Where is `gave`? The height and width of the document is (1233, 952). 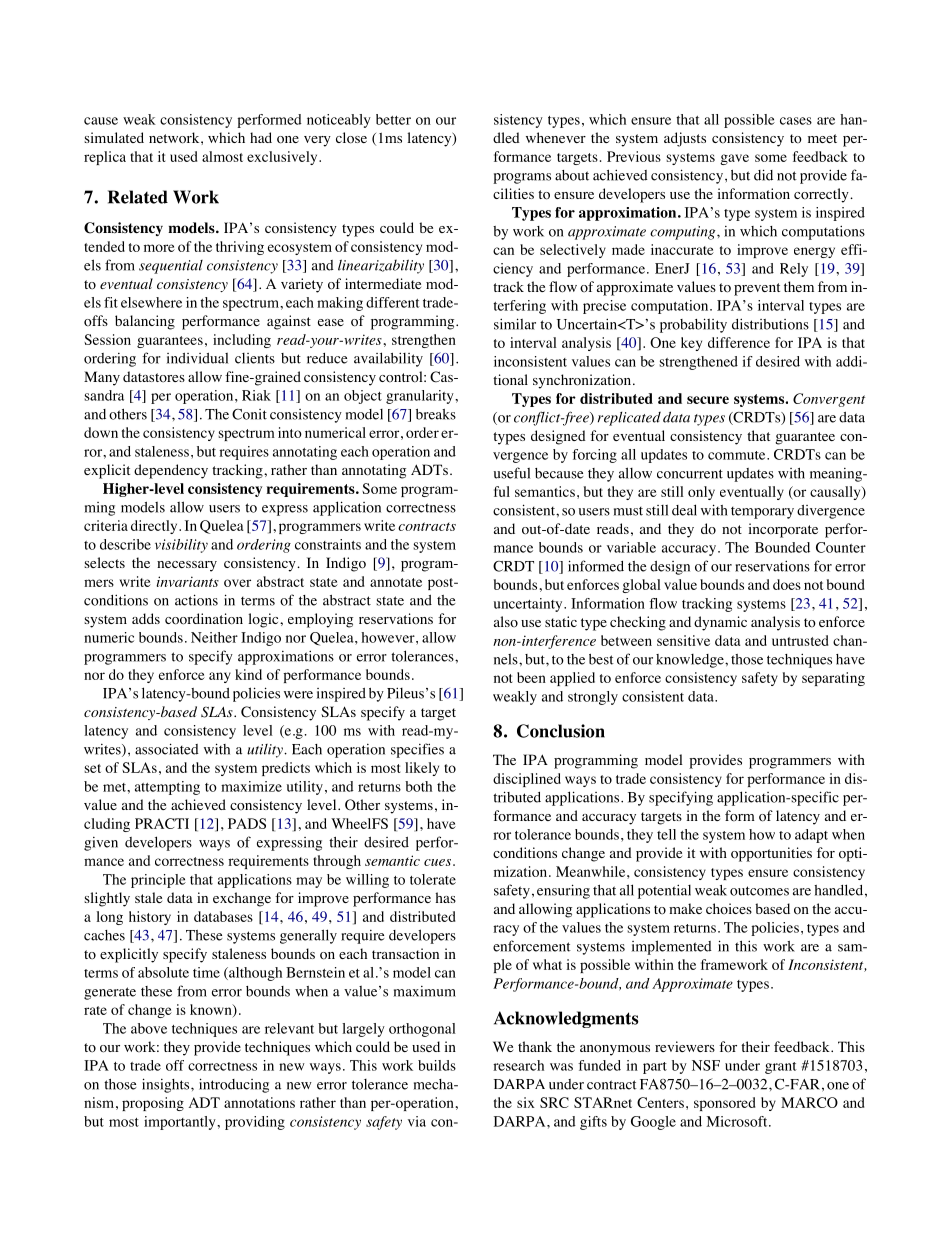
gave is located at coordinates (734, 159).
